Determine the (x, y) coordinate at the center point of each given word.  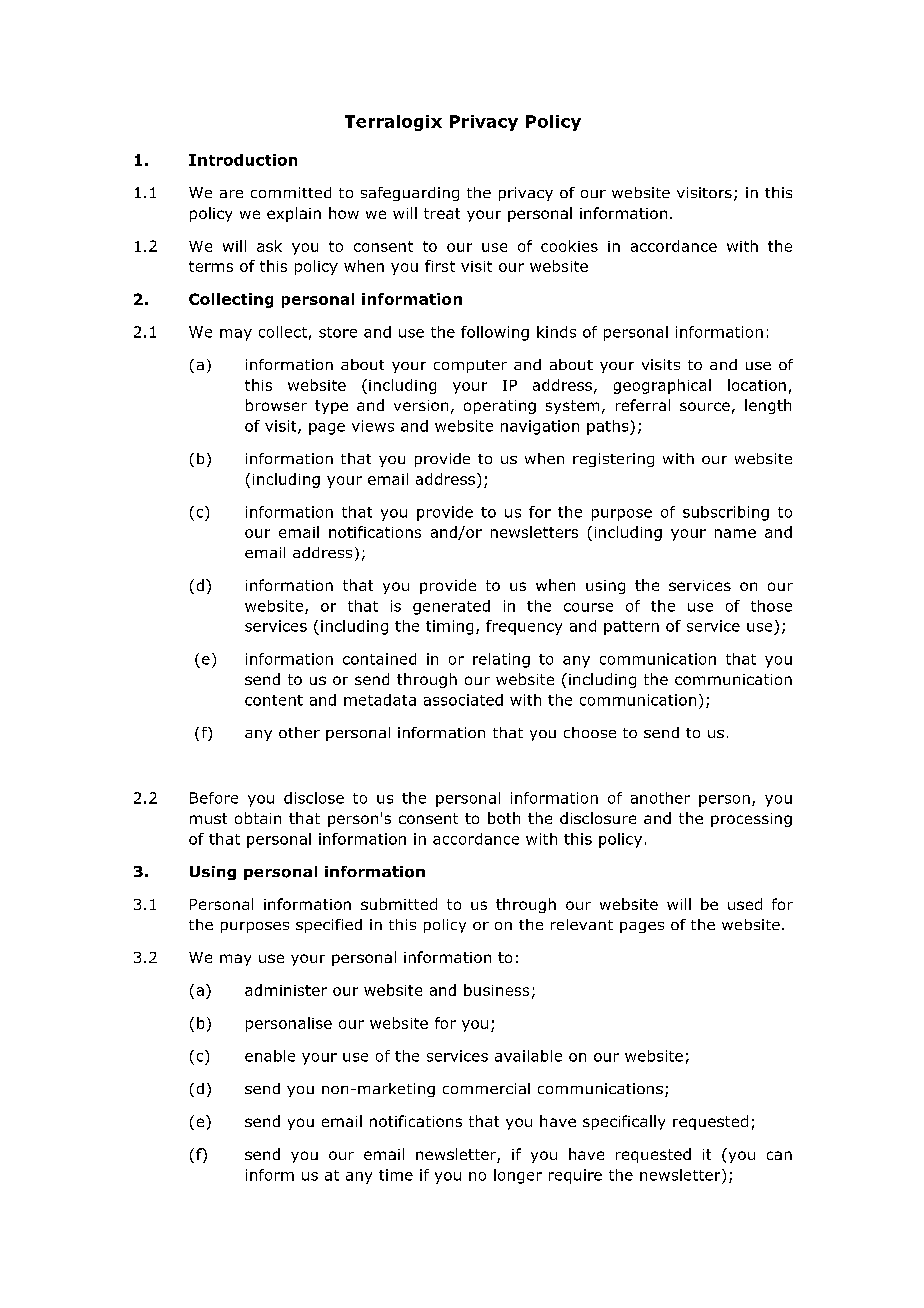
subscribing (726, 513)
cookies (569, 246)
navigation (540, 427)
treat (442, 213)
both (504, 818)
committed (291, 192)
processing (751, 820)
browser (276, 405)
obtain (258, 818)
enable (270, 1056)
